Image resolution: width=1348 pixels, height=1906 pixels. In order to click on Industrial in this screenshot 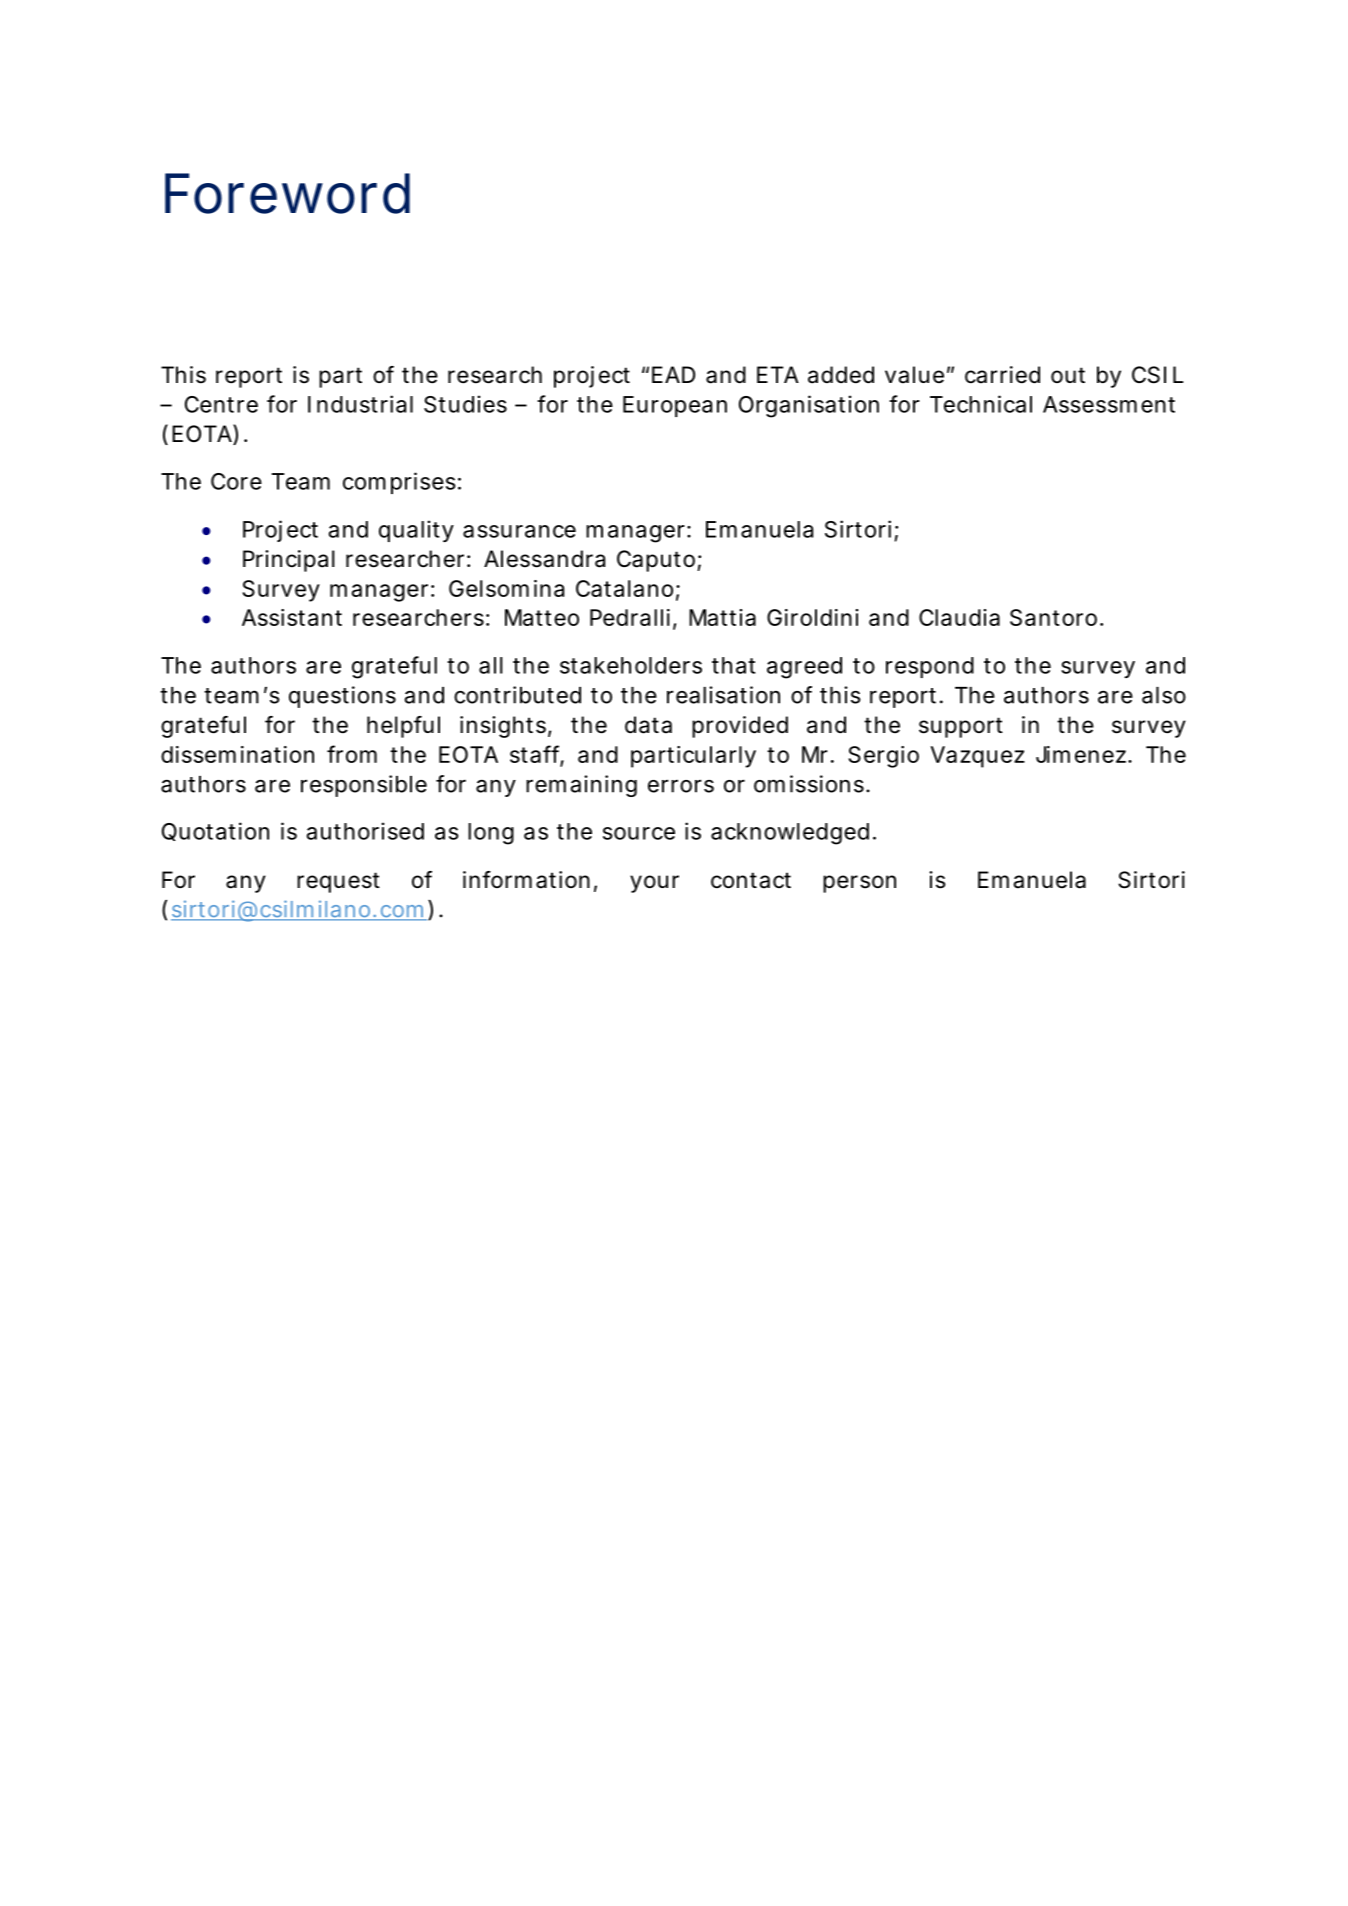, I will do `click(360, 404)`.
